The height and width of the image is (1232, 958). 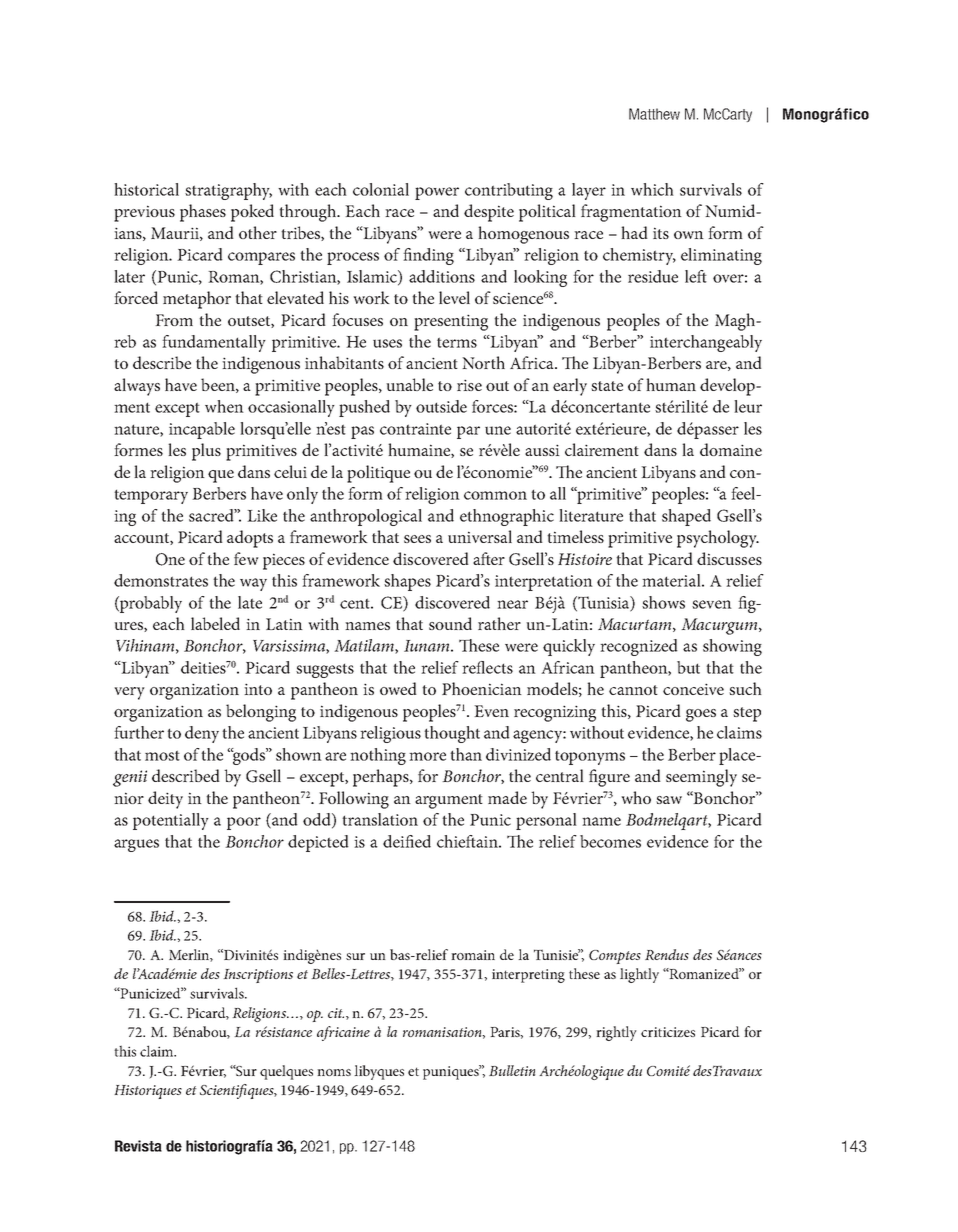 I want to click on sound, so click(x=450, y=623).
